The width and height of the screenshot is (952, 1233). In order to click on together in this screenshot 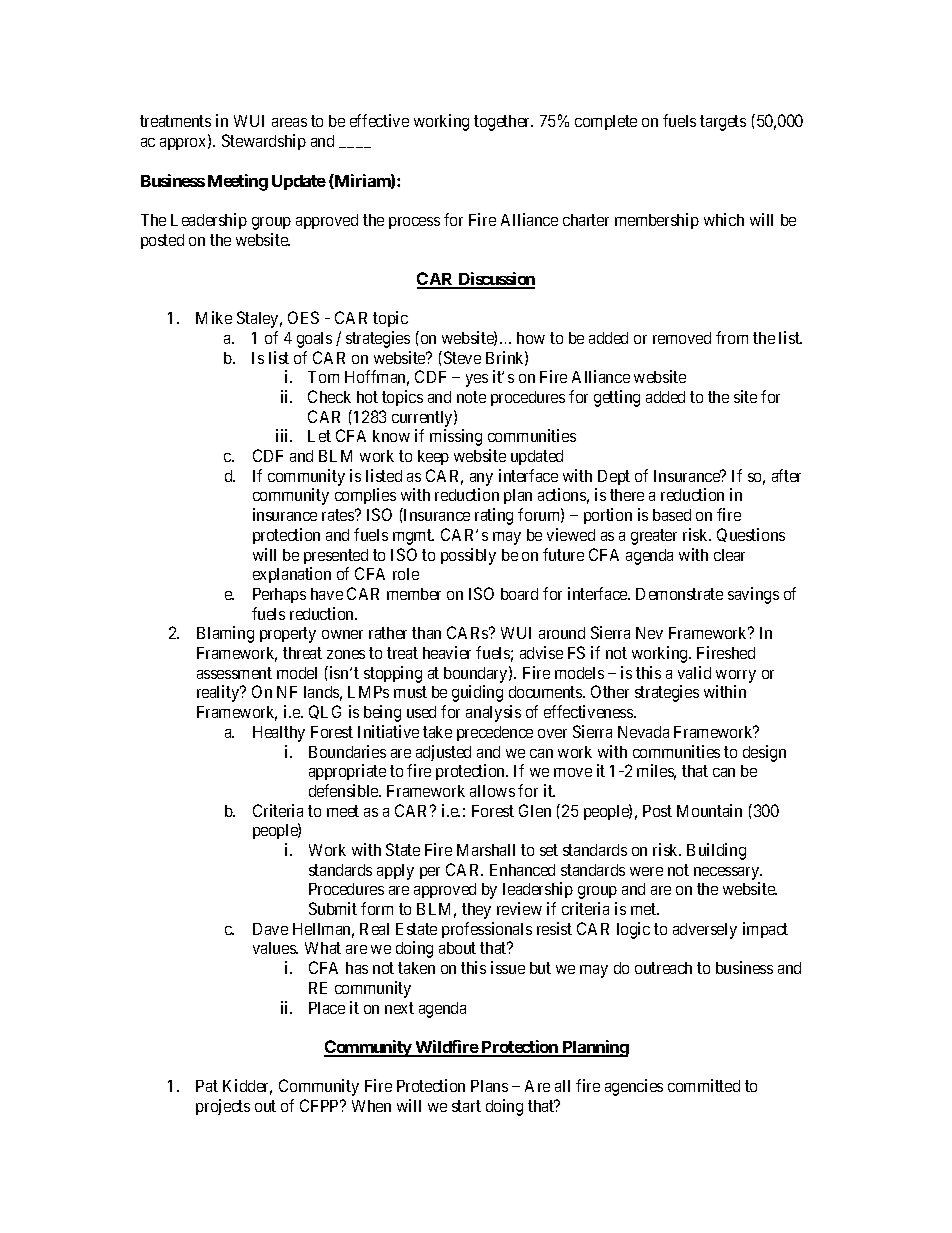, I will do `click(503, 123)`.
